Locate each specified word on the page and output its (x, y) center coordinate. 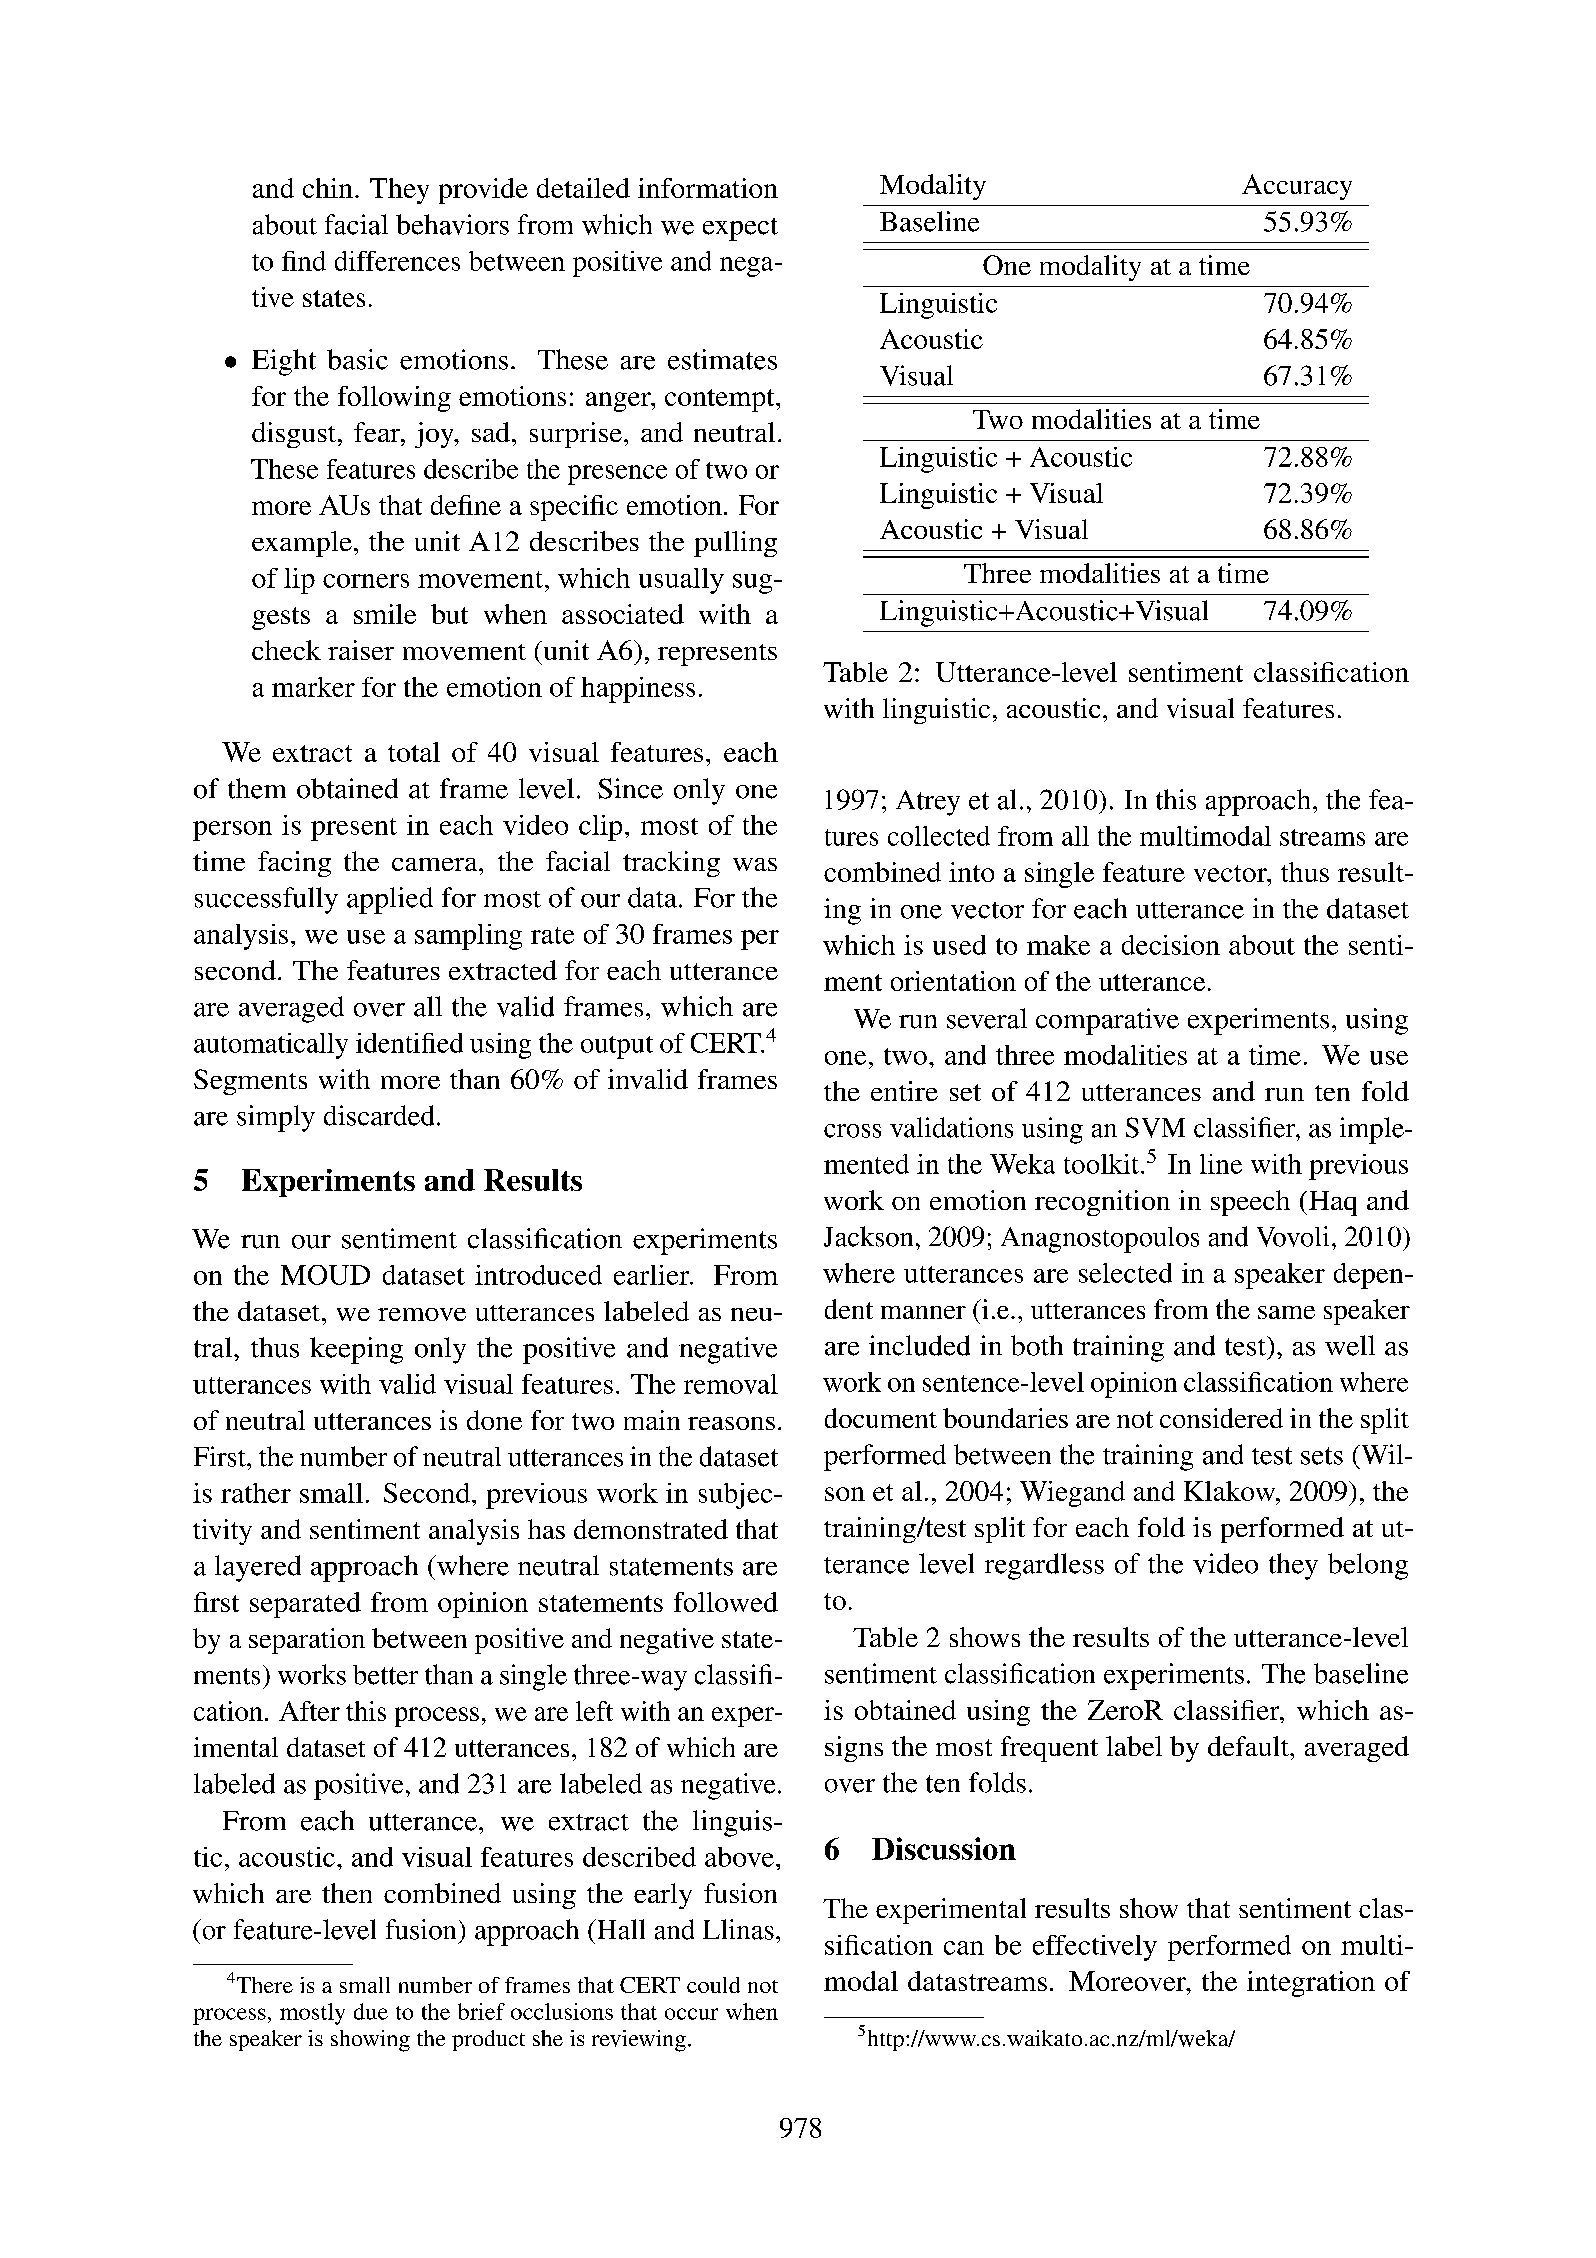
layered (258, 1568)
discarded (379, 1115)
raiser (361, 650)
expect (740, 229)
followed (726, 1602)
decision (1171, 945)
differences (397, 261)
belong (1368, 1566)
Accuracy (1297, 187)
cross (852, 1131)
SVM (1155, 1127)
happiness (638, 690)
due (371, 2011)
